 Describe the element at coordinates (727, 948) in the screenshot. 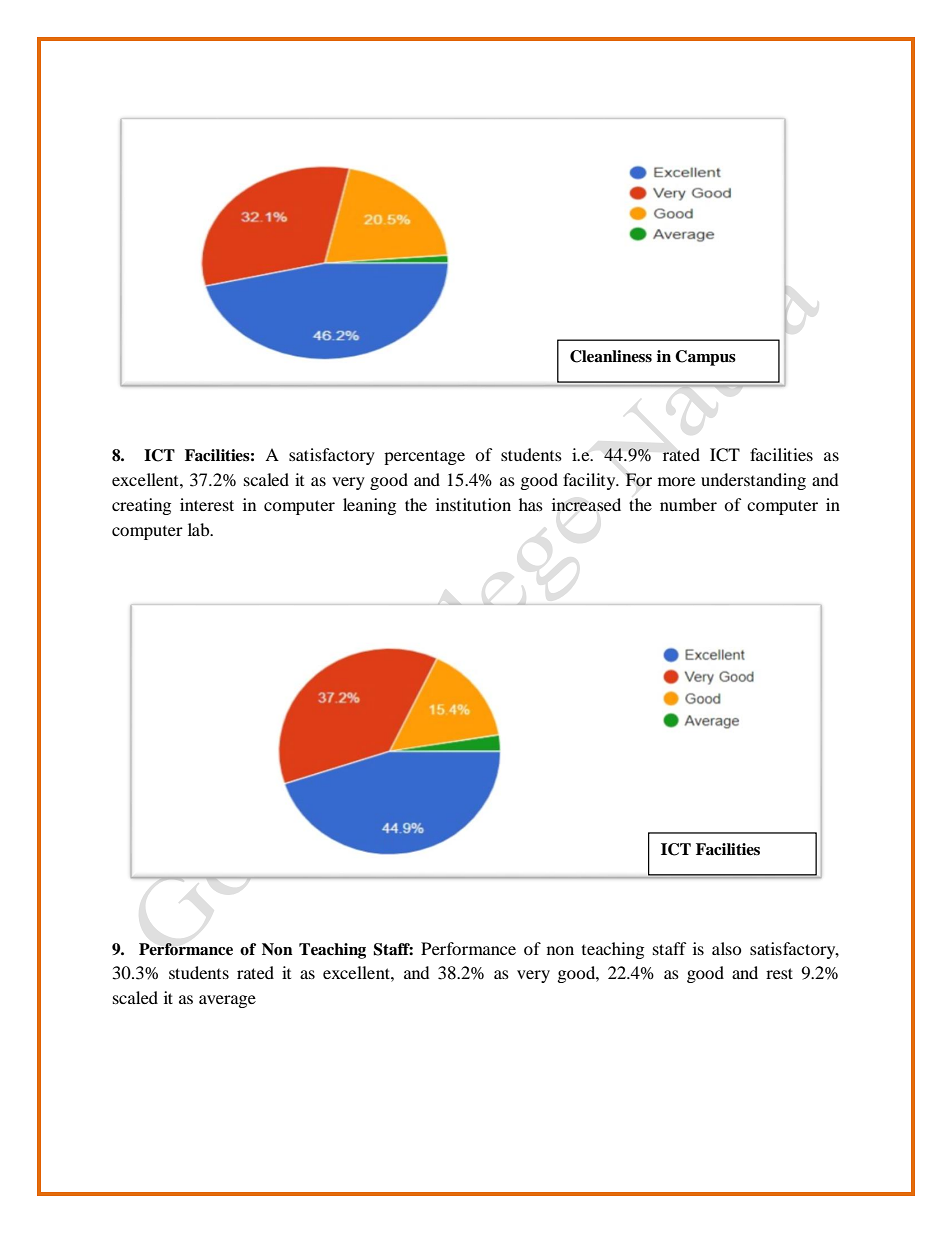

I see `also` at that location.
